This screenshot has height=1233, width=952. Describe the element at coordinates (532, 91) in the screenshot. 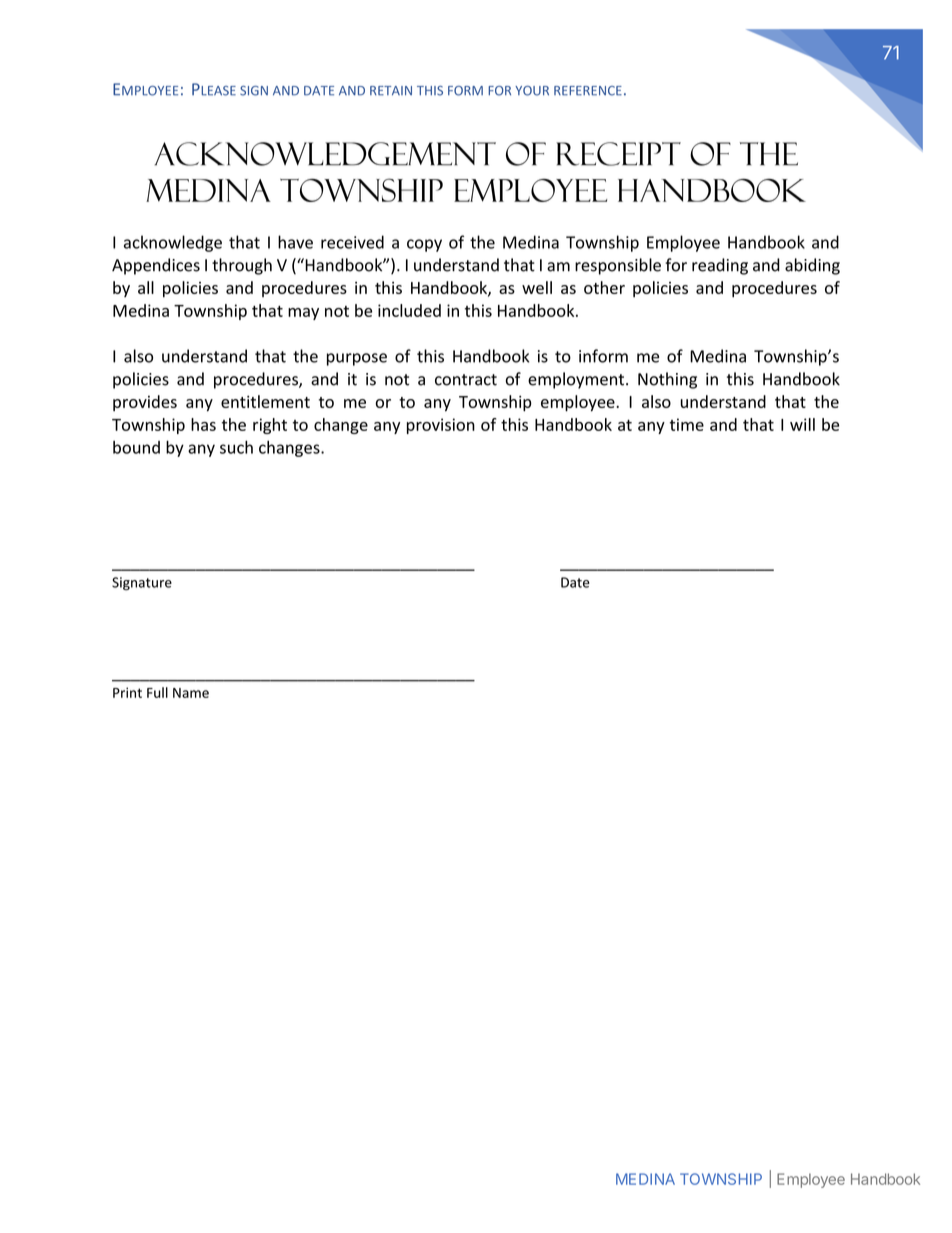

I see `YOUR` at that location.
